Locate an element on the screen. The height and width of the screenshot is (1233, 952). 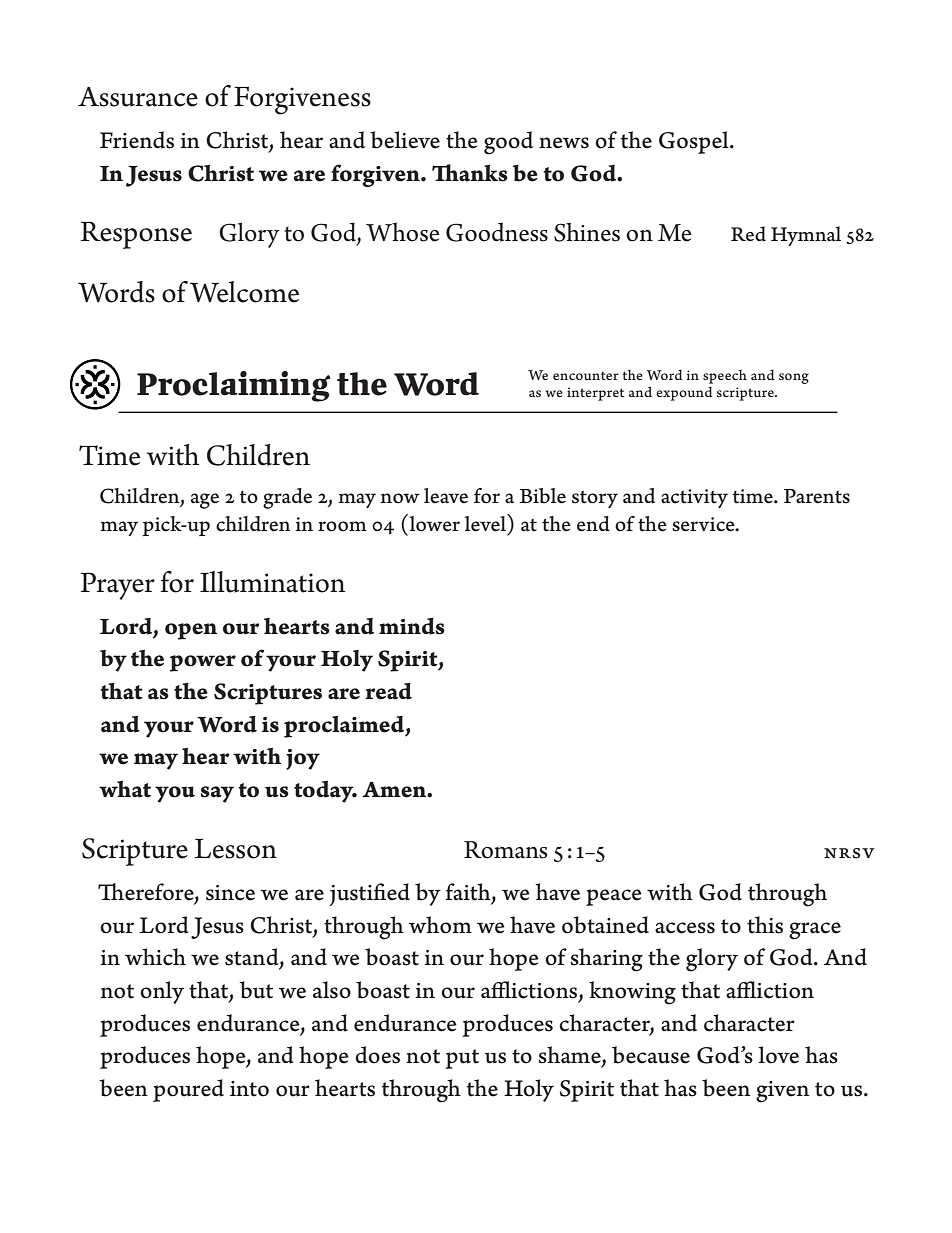
Welcome is located at coordinates (244, 292).
